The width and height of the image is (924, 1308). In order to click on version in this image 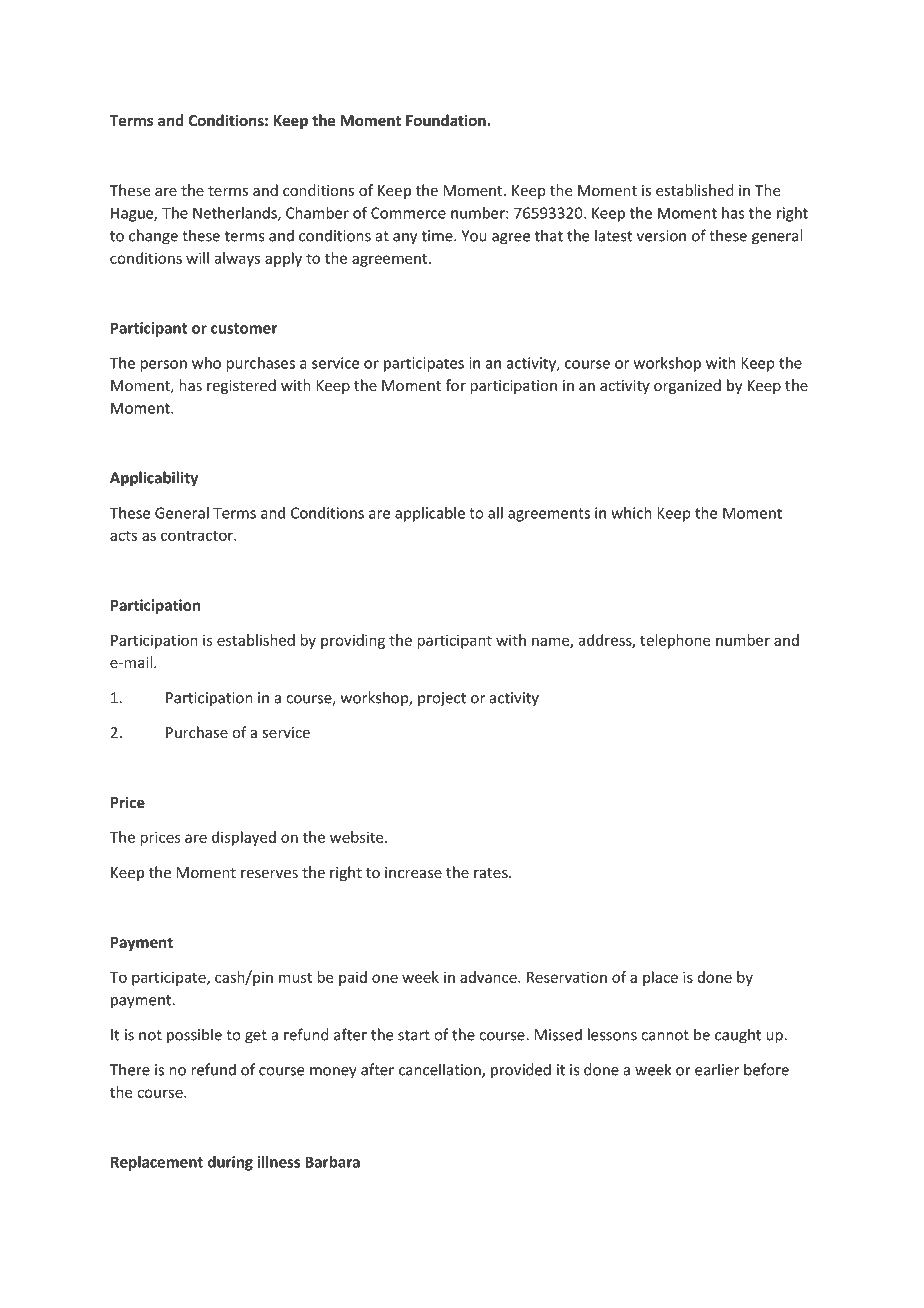, I will do `click(661, 236)`.
